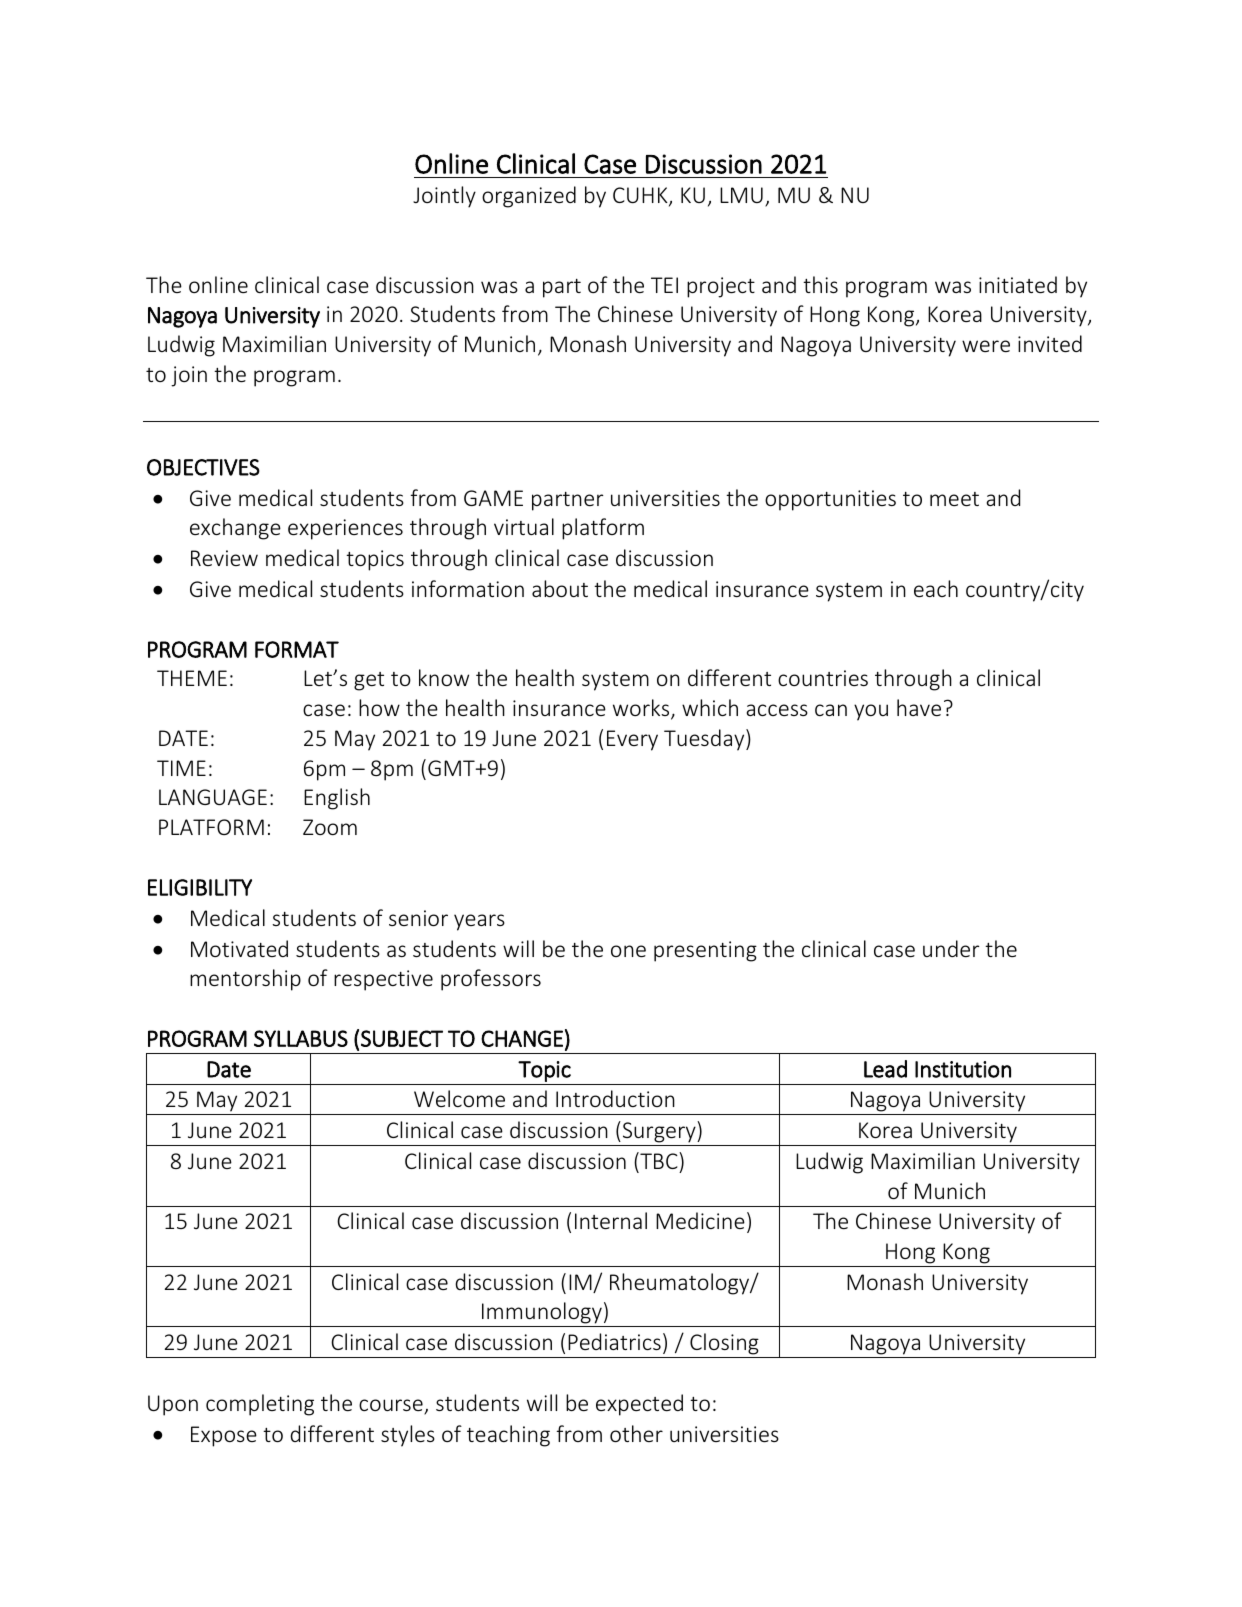 Image resolution: width=1242 pixels, height=1607 pixels. What do you see at coordinates (919, 707) in the screenshot?
I see `have` at bounding box center [919, 707].
